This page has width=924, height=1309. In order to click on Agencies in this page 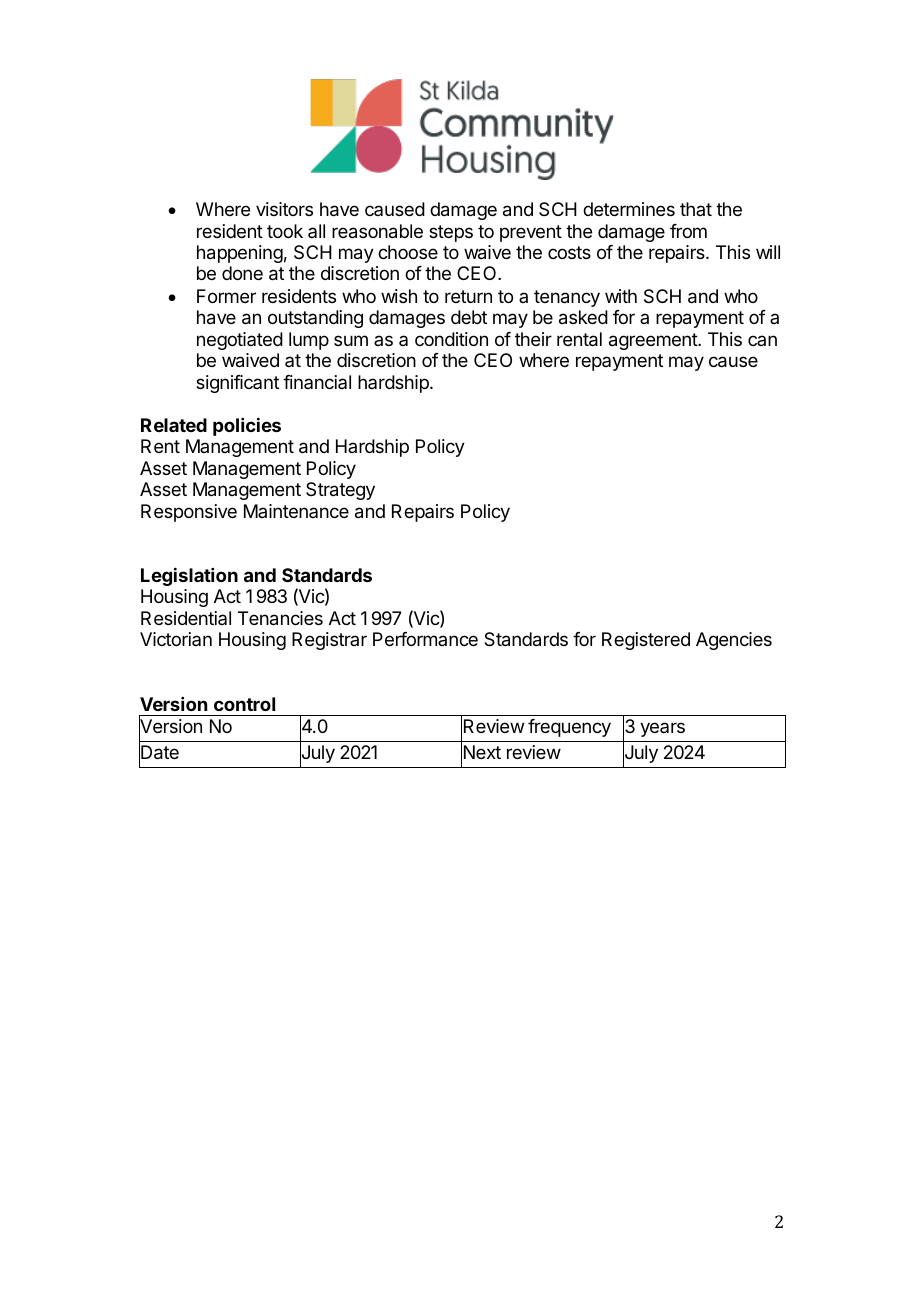, I will do `click(734, 641)`.
